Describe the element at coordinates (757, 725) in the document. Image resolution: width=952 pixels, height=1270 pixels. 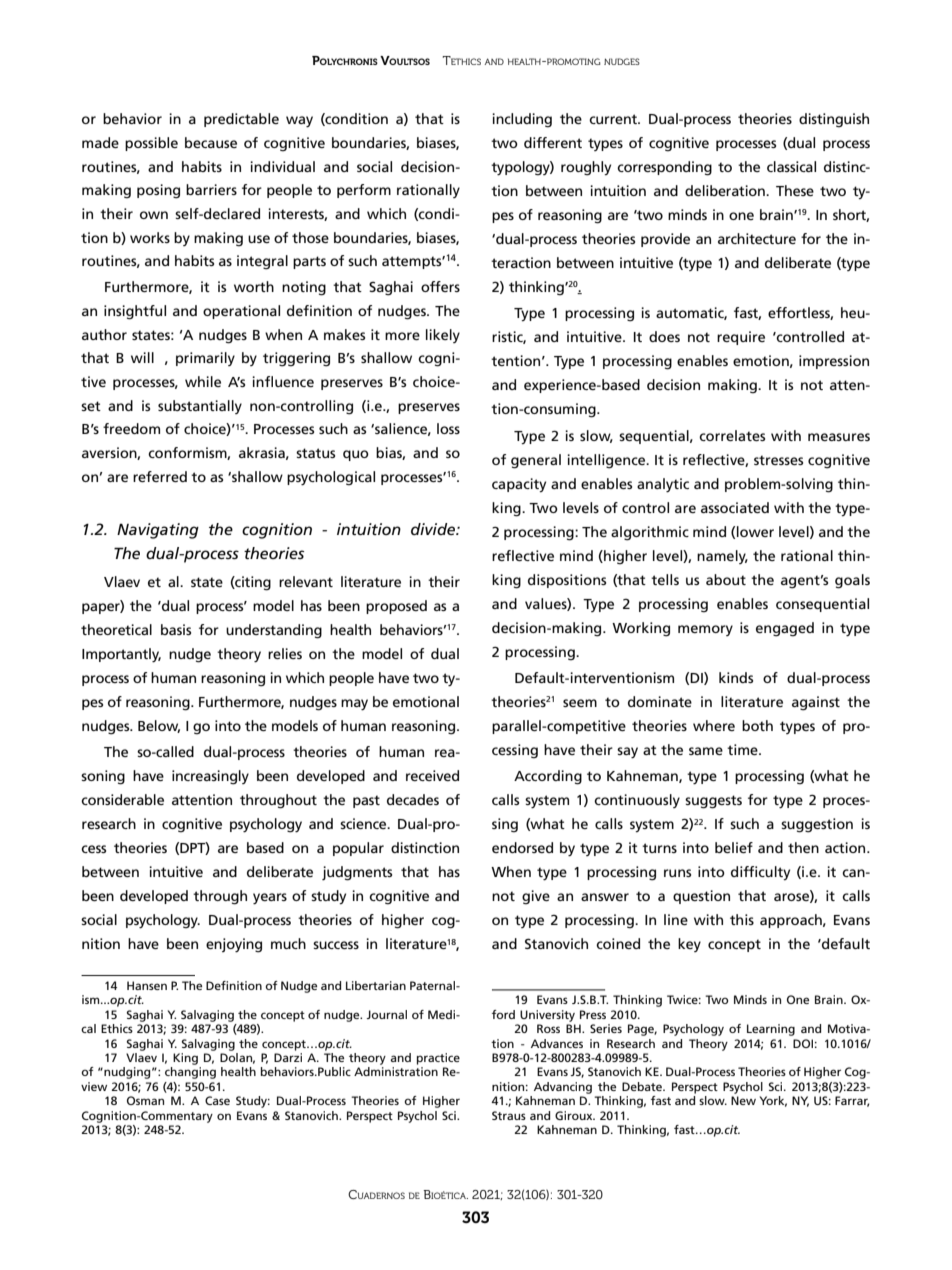
I see `both` at that location.
